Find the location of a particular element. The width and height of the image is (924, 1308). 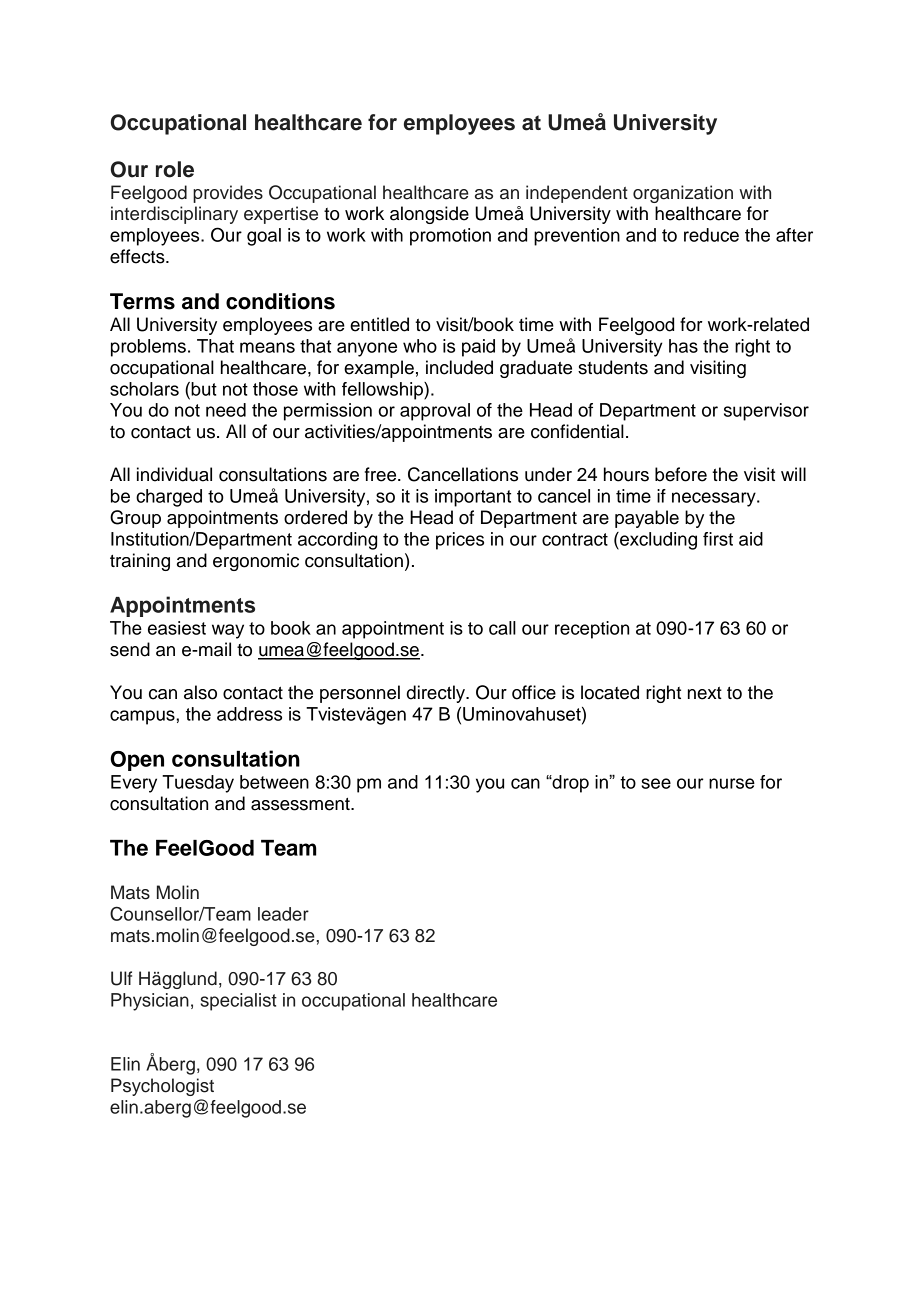

prices is located at coordinates (460, 541).
